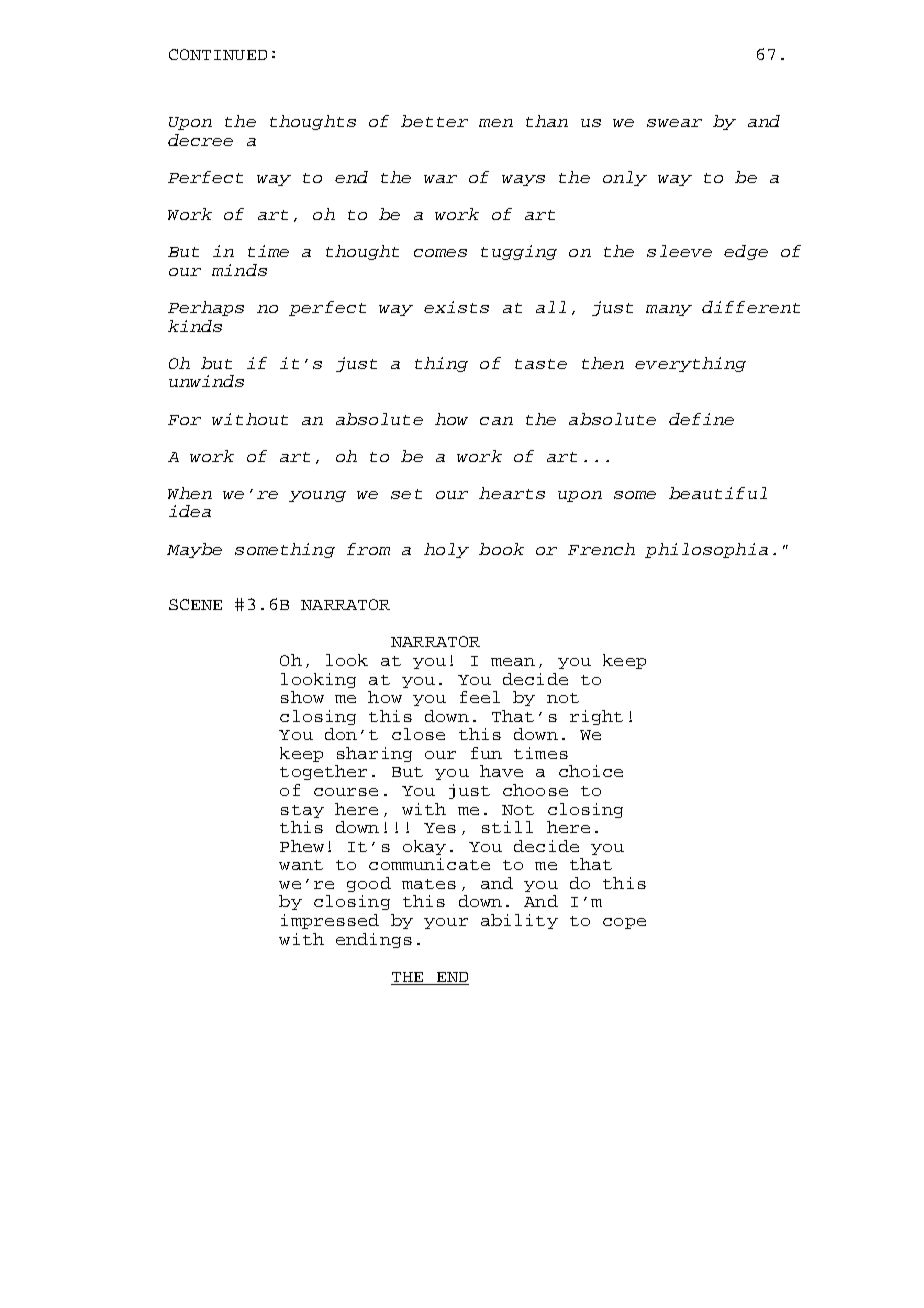  I want to click on beautiful, so click(718, 493).
